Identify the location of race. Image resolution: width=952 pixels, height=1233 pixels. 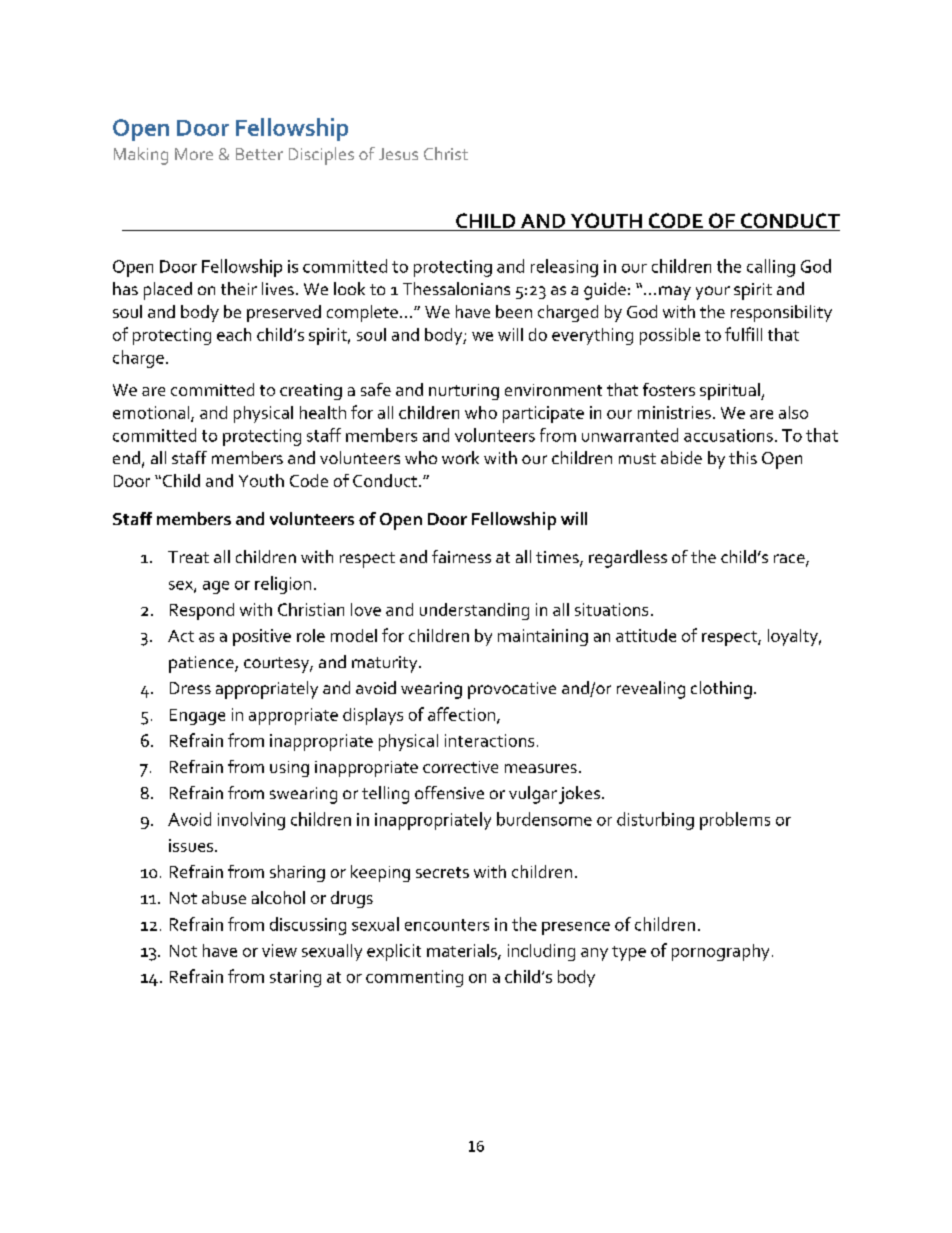
(790, 560).
